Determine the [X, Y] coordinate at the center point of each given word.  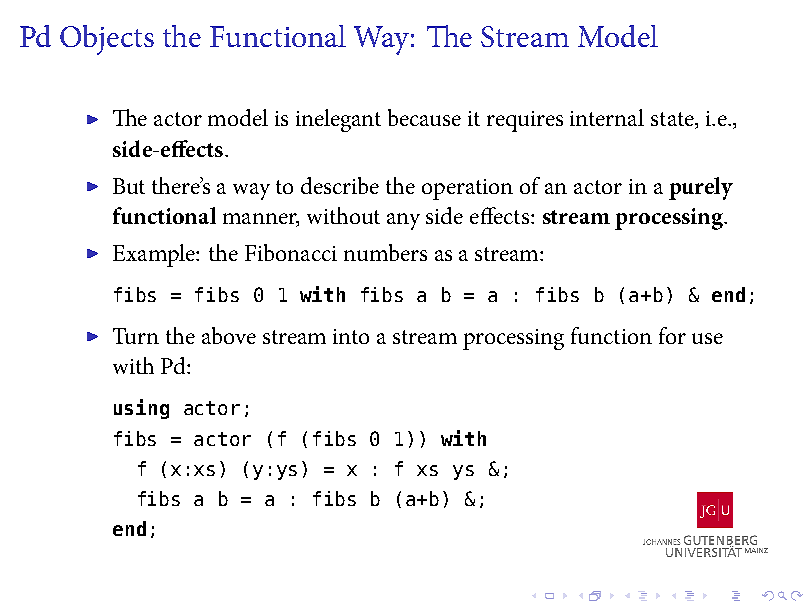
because [424, 117]
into [351, 336]
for [672, 335]
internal [607, 117]
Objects [107, 40]
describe [340, 185]
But [129, 186]
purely [701, 188]
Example [155, 255]
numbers [385, 252]
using [141, 409]
